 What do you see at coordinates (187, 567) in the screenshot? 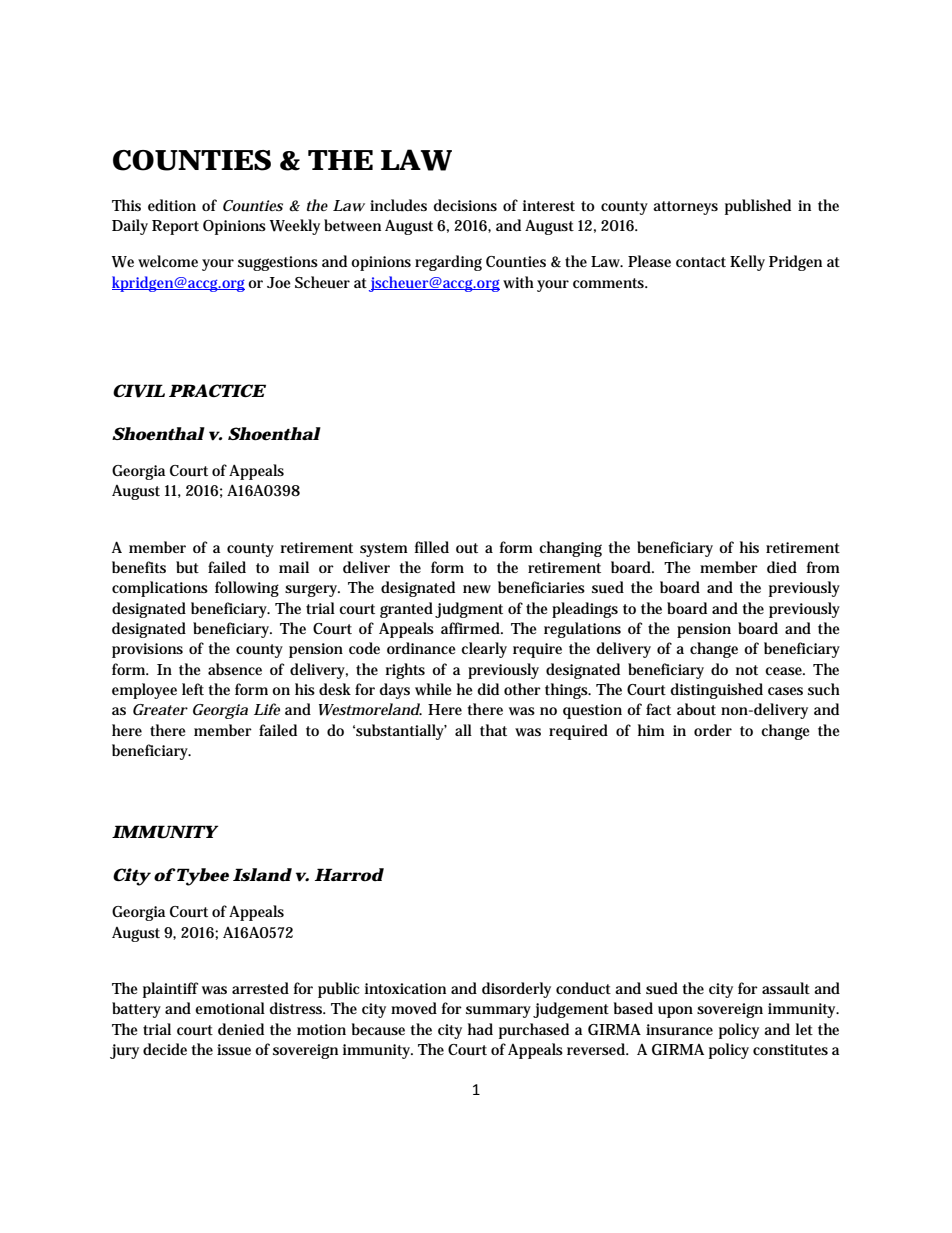
I see `but` at bounding box center [187, 567].
